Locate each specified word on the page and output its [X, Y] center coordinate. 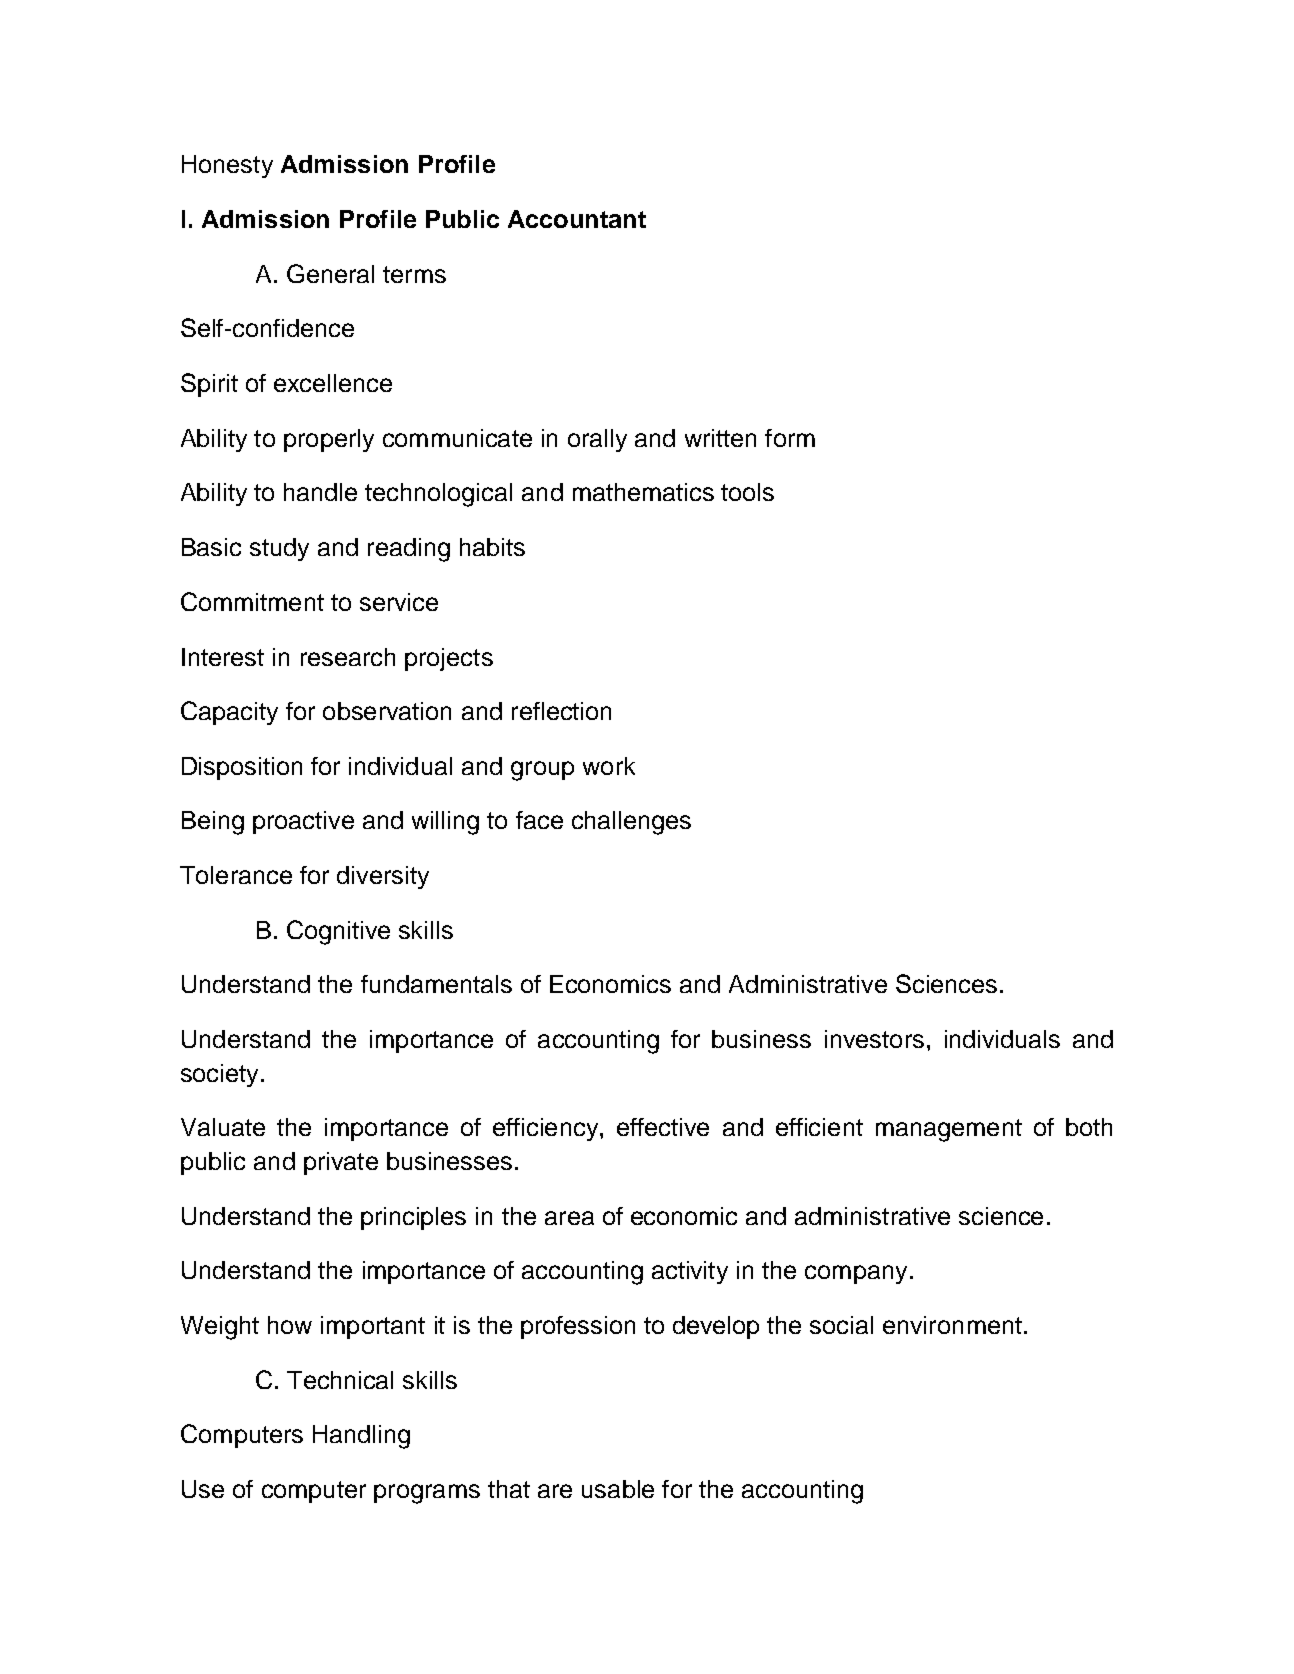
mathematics [643, 492]
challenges [631, 823]
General [330, 273]
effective [663, 1127]
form [790, 438]
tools [747, 492]
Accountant [577, 219]
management [949, 1130]
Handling [361, 1437]
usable [618, 1489]
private [341, 1163]
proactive [303, 822]
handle [320, 492]
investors [874, 1039]
